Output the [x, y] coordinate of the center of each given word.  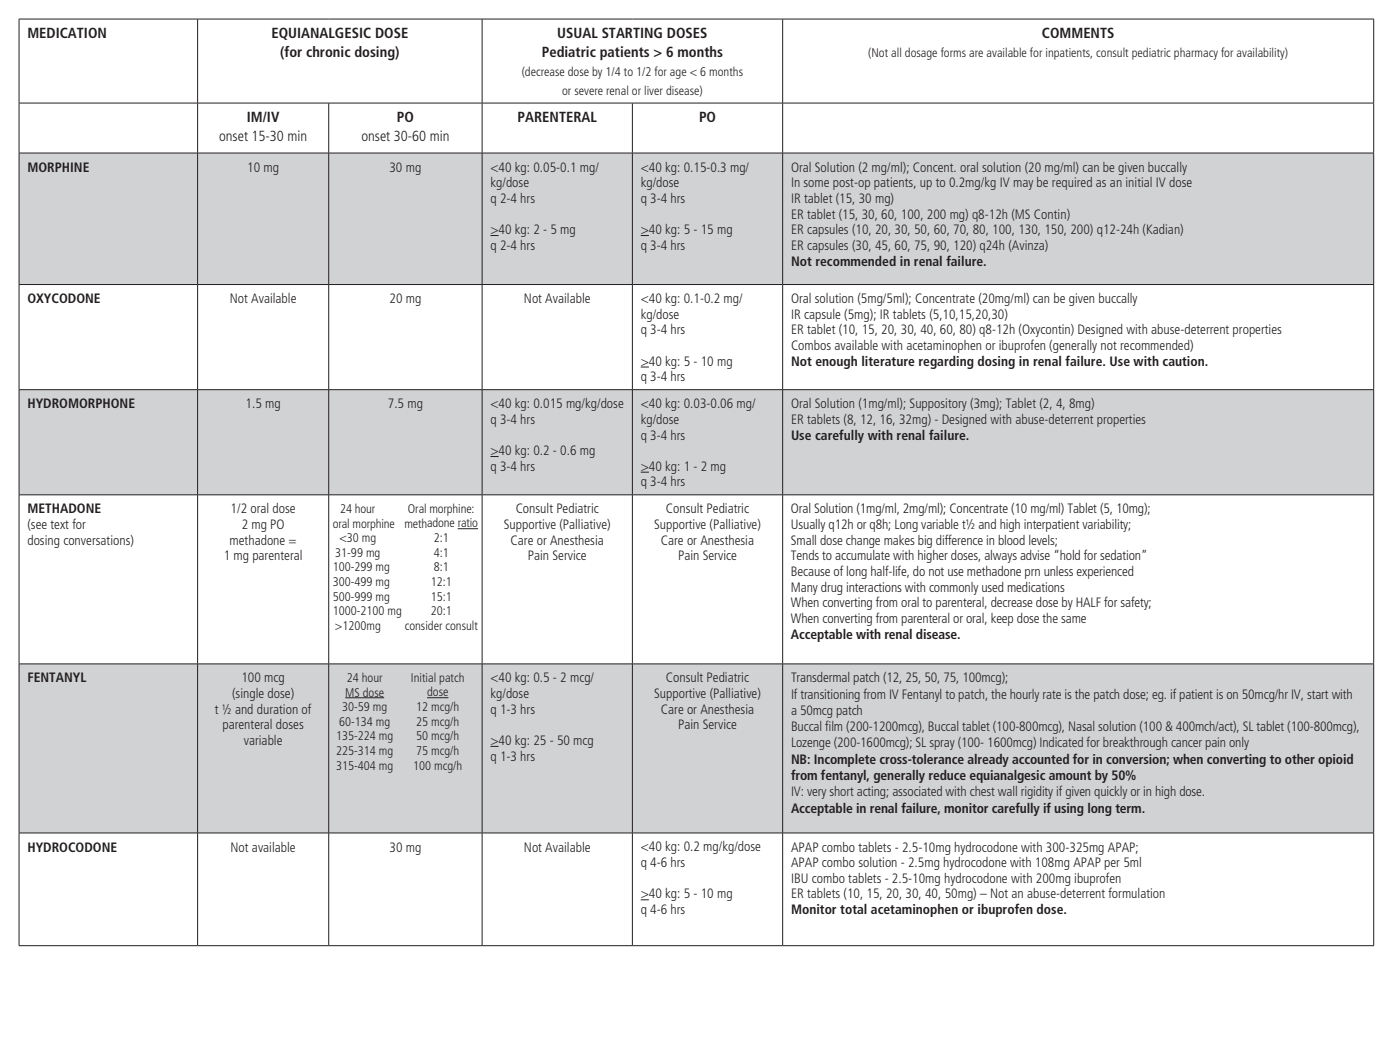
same [1073, 619]
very [816, 794]
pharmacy [1196, 54]
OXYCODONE [64, 298]
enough [836, 362]
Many [804, 588]
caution [1185, 361]
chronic [328, 51]
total [853, 909]
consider [423, 625]
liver [654, 90]
